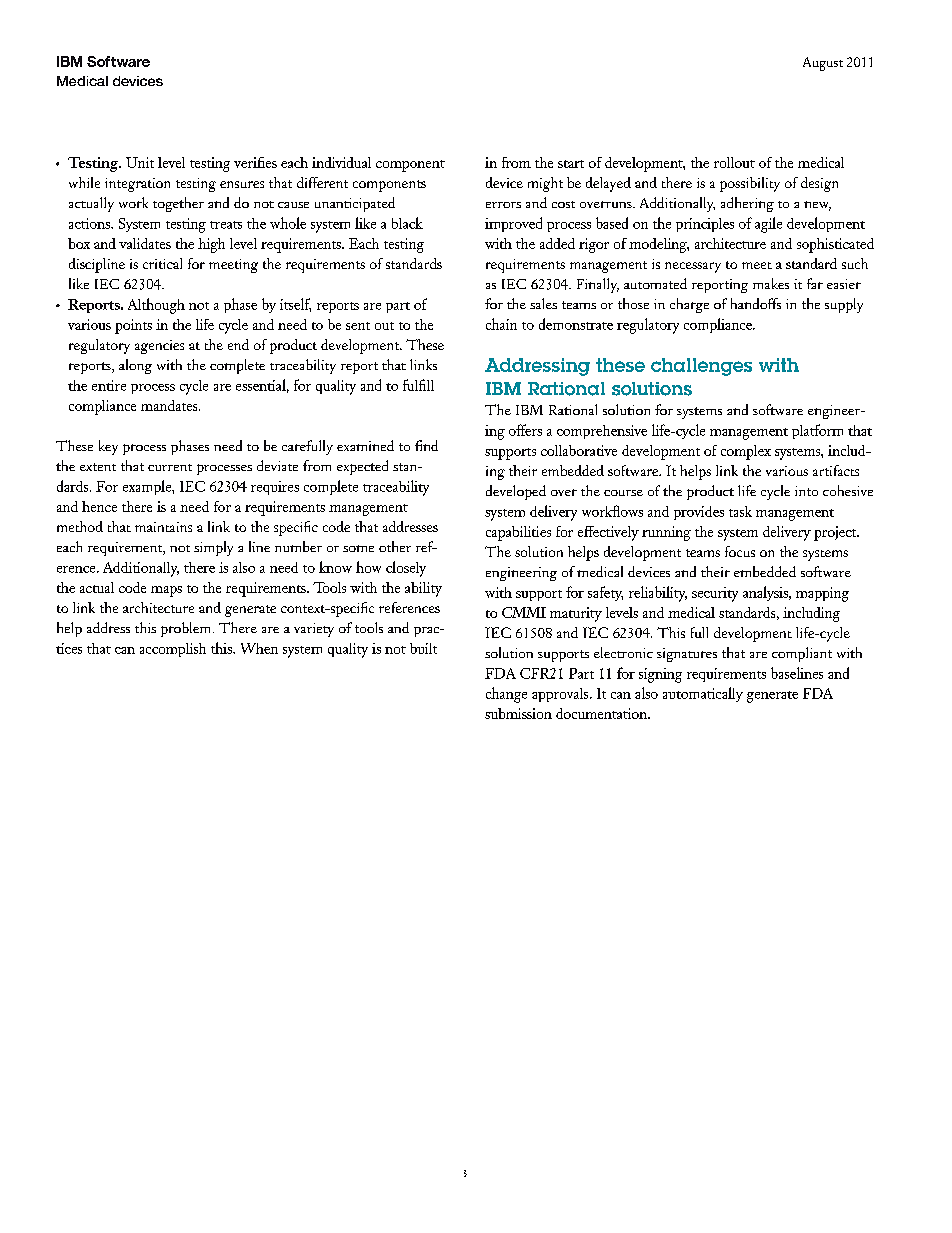  I want to click on accomplish, so click(173, 650).
